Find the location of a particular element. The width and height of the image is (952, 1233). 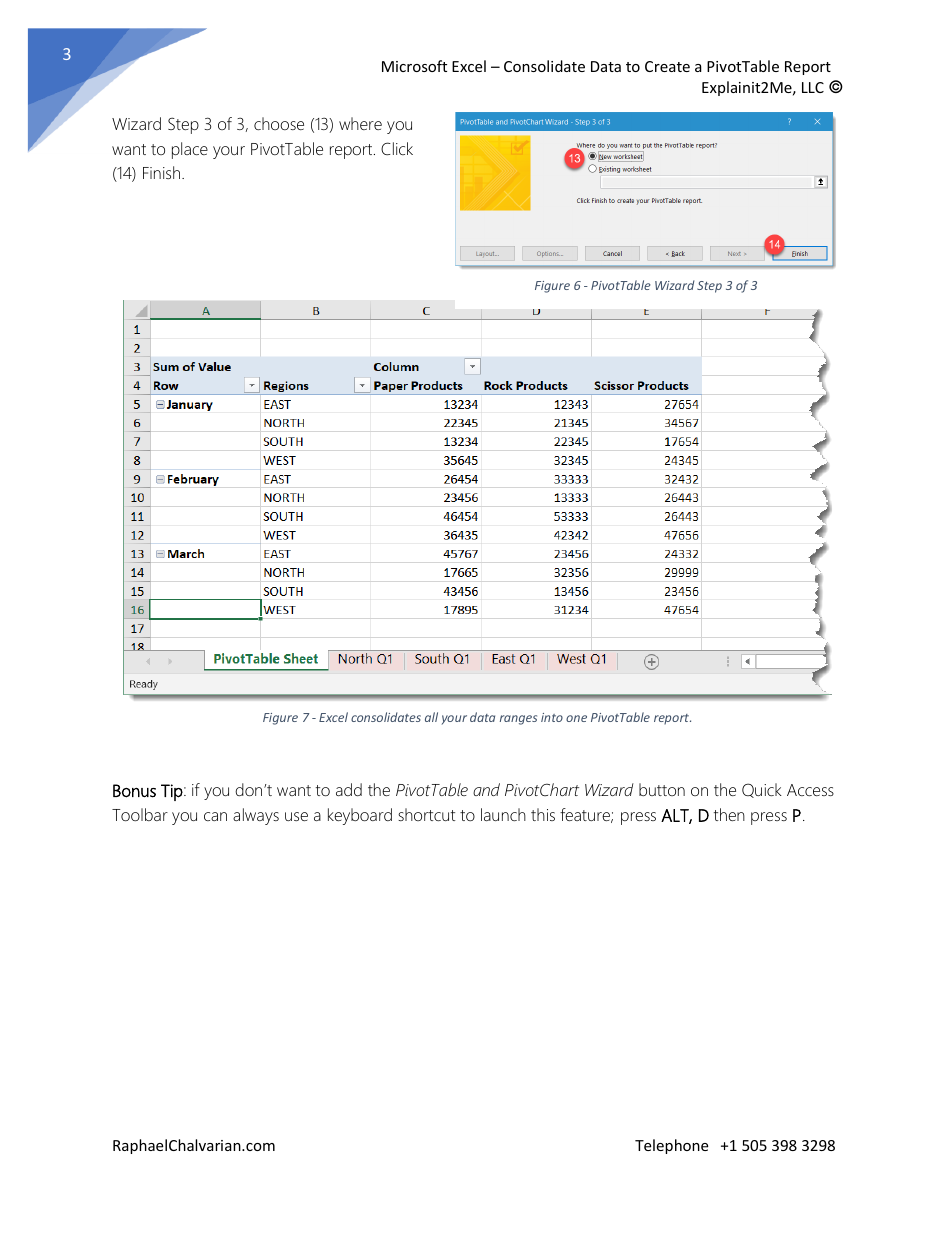

and is located at coordinates (486, 789).
